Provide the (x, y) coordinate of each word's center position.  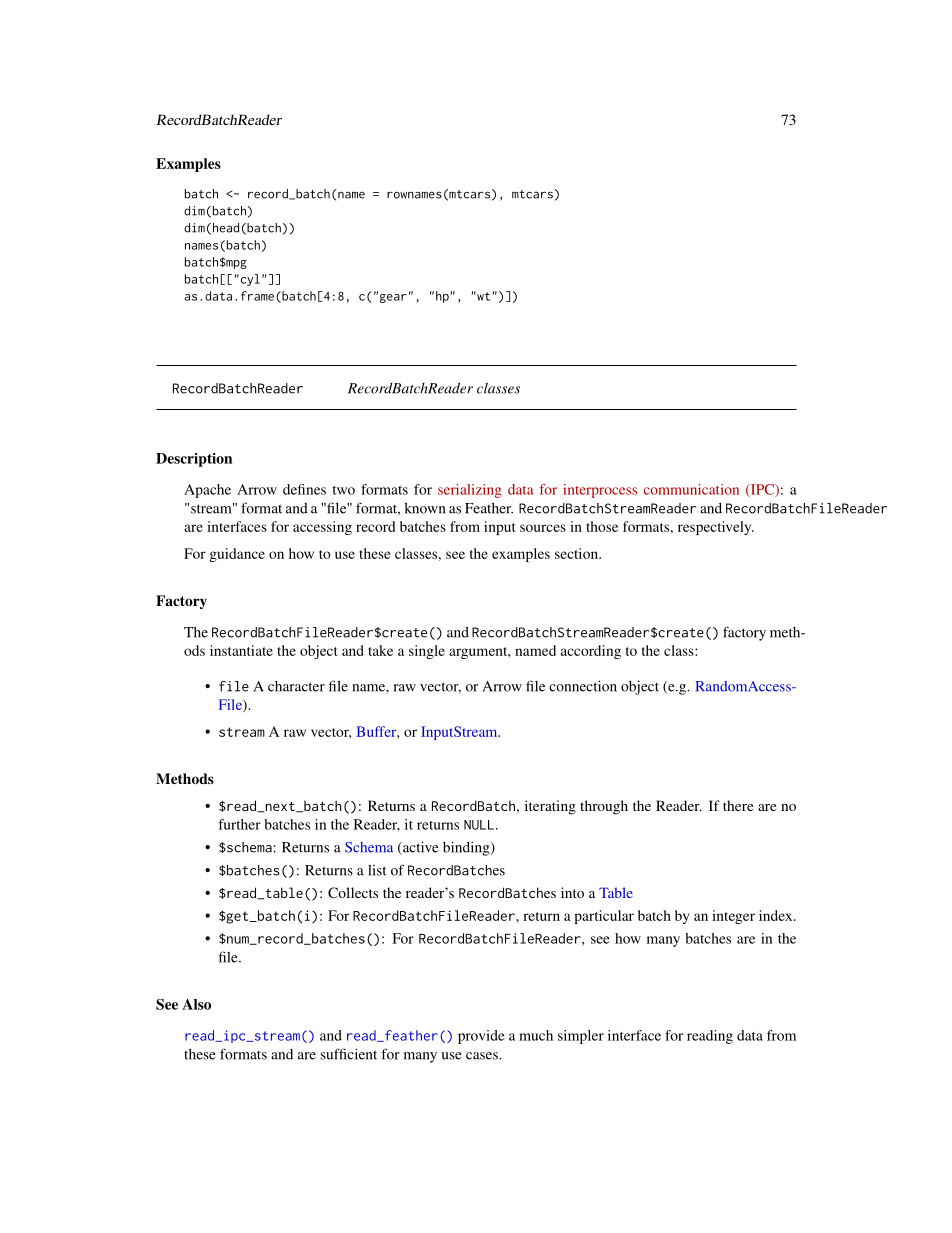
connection (583, 686)
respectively (716, 528)
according (591, 652)
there (738, 805)
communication (691, 489)
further (239, 824)
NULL (479, 825)
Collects (353, 892)
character (296, 686)
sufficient (349, 1054)
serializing (470, 491)
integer (733, 917)
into (572, 892)
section (577, 553)
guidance (237, 555)
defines (304, 489)
